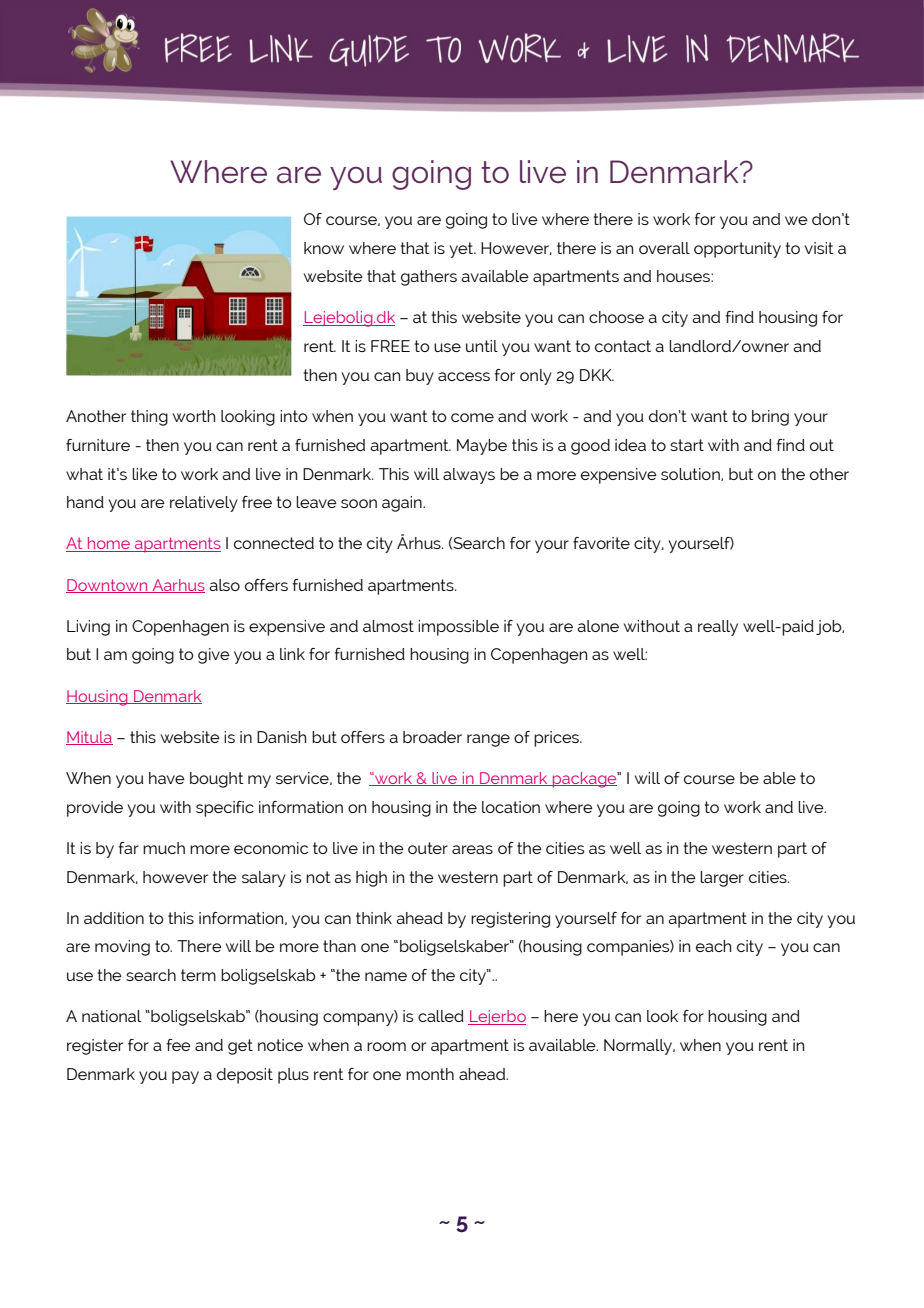 The height and width of the image is (1308, 924). I want to click on gathers, so click(429, 278).
